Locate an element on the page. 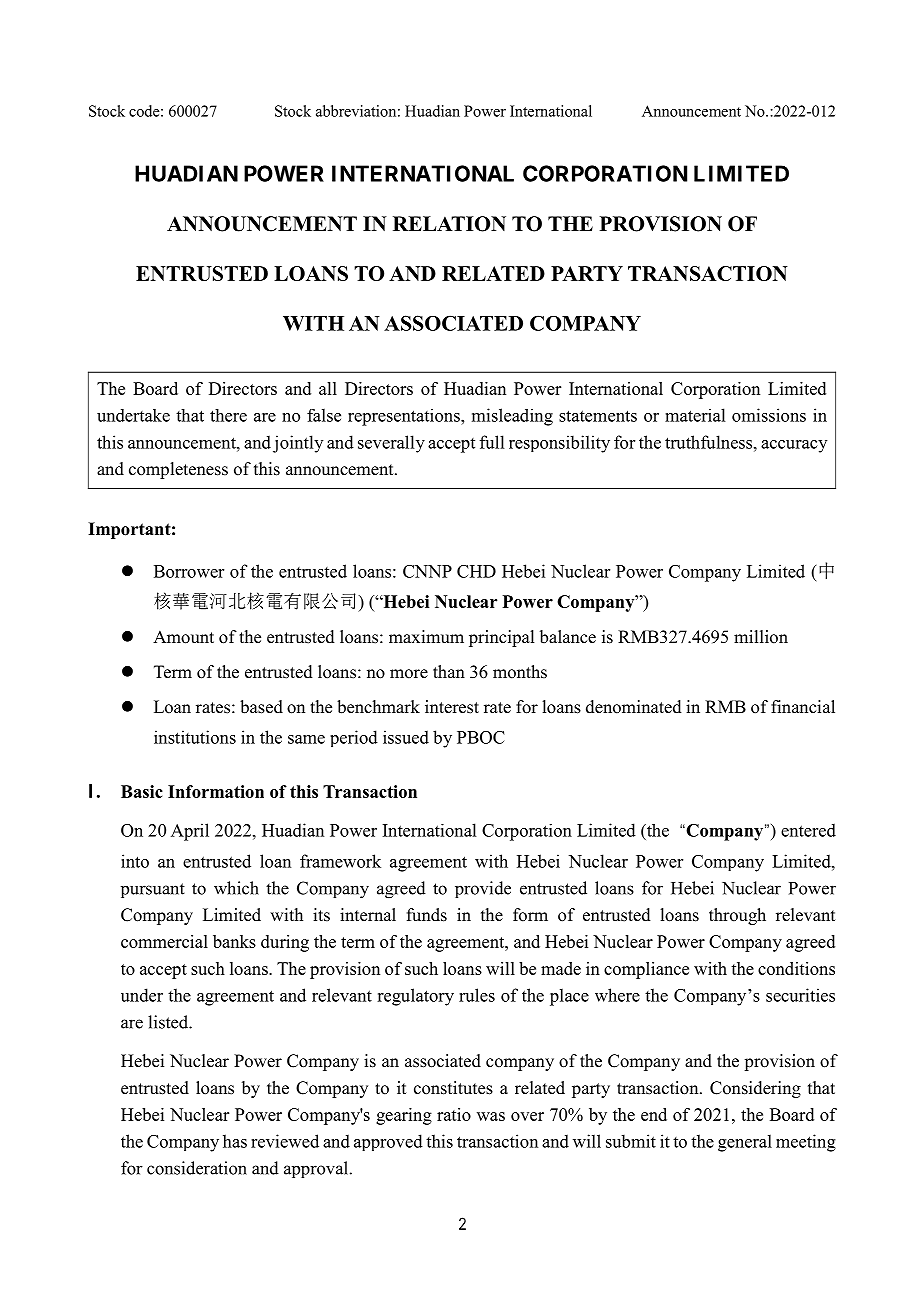 Image resolution: width=924 pixels, height=1308 pixels. material is located at coordinates (695, 415).
